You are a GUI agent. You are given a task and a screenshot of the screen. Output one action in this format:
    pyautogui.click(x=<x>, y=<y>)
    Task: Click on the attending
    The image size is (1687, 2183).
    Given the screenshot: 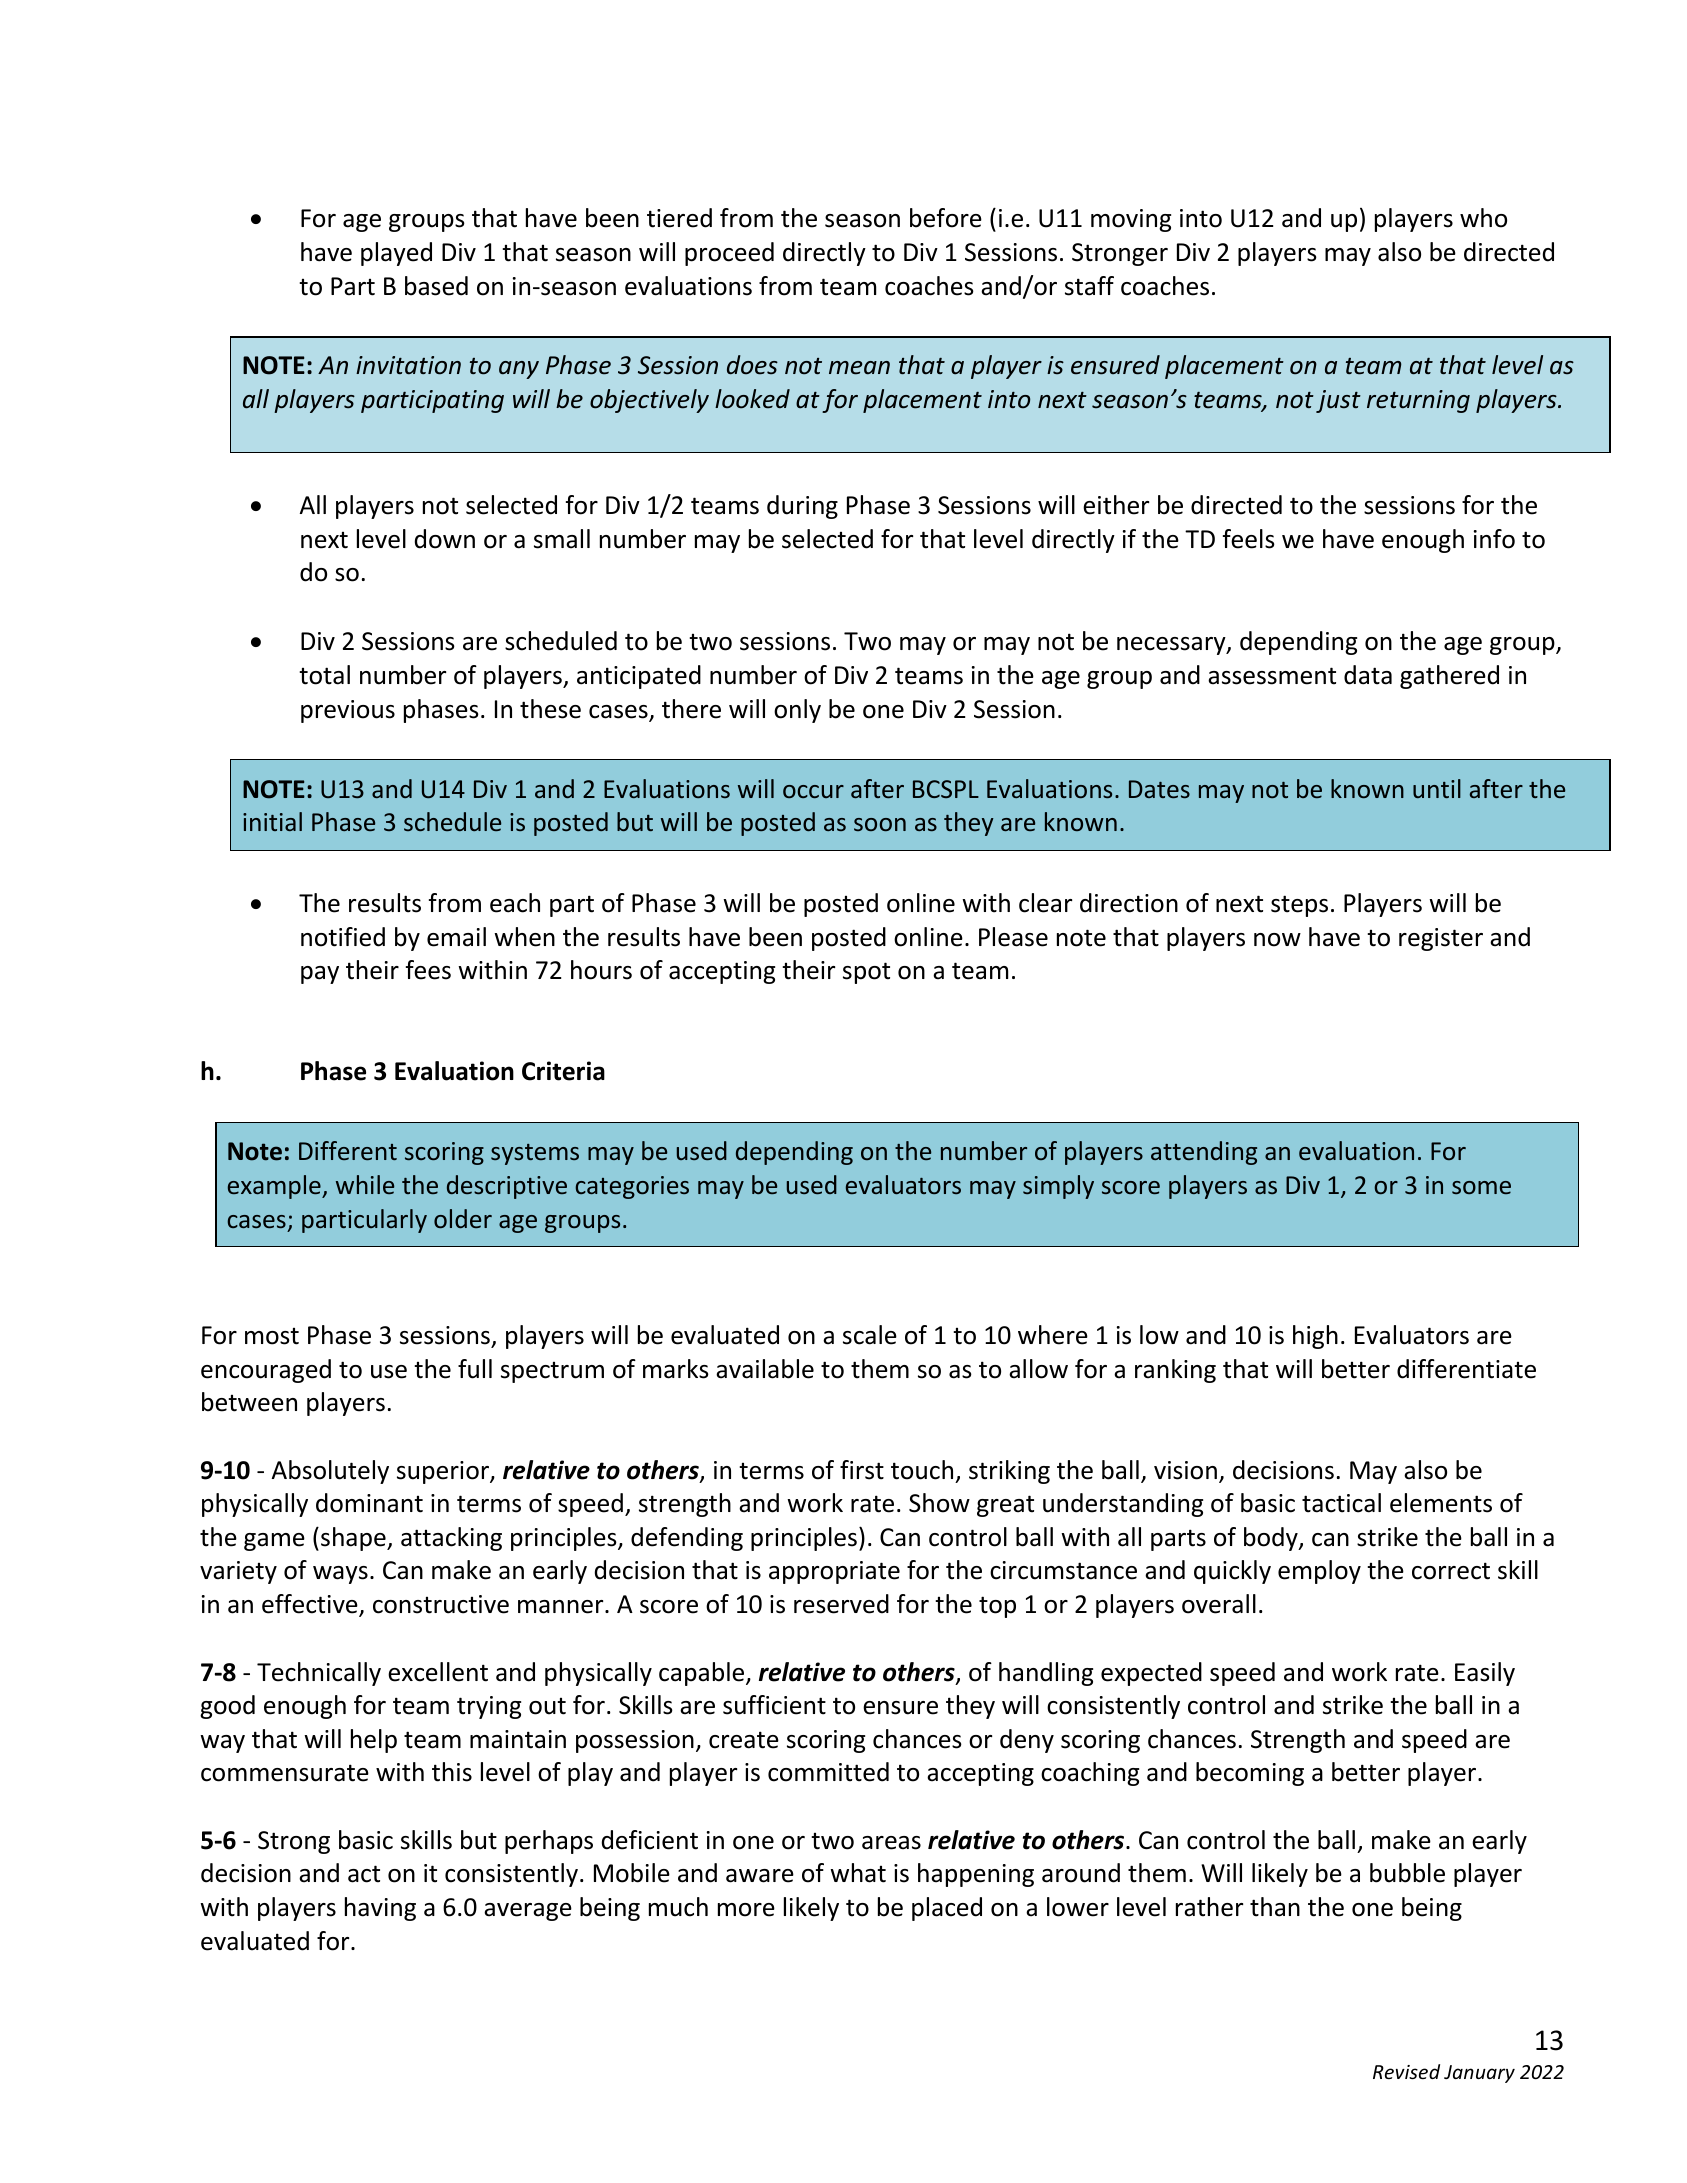 What is the action you would take?
    pyautogui.click(x=1204, y=1153)
